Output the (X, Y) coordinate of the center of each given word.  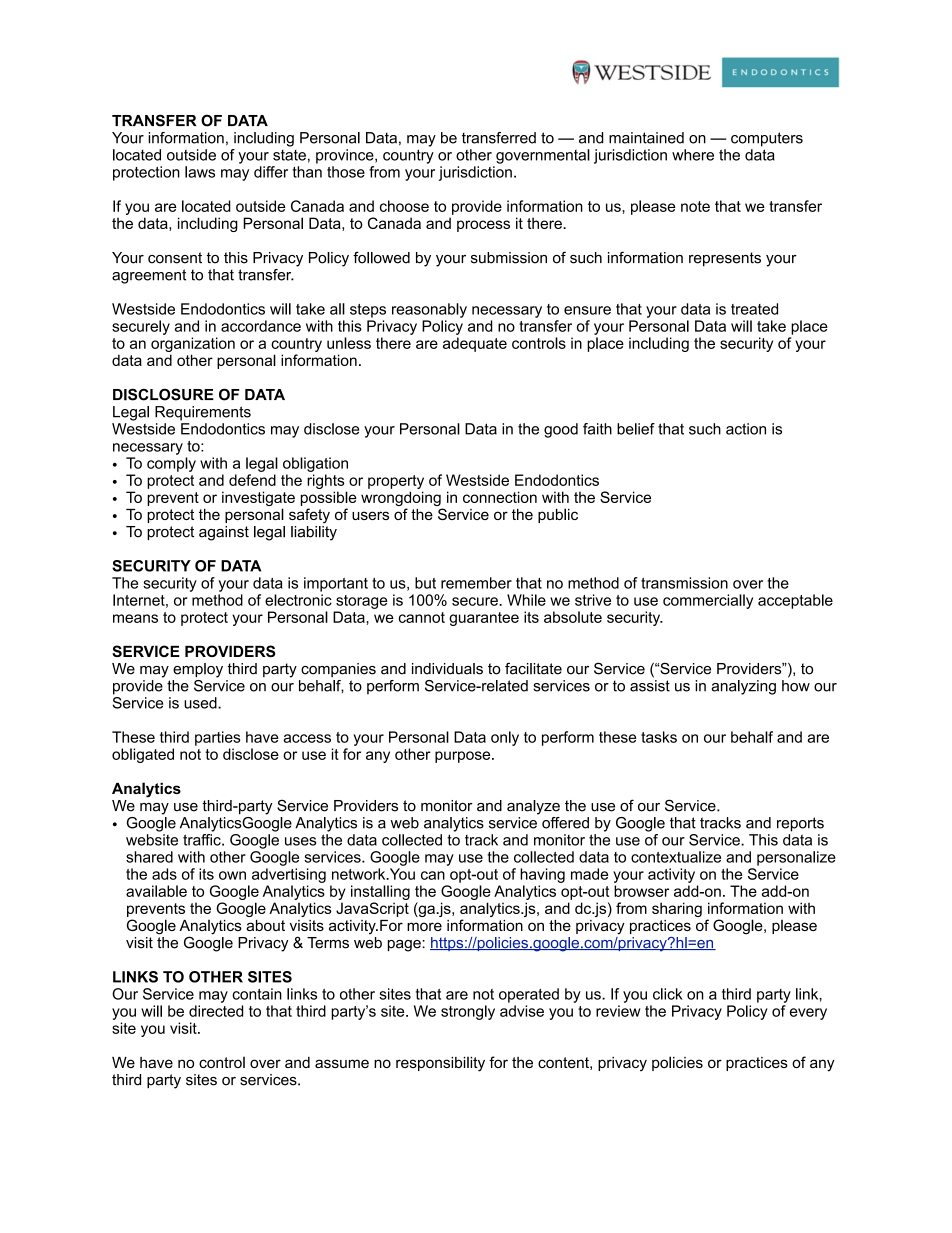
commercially (708, 601)
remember (476, 583)
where (693, 155)
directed (216, 1011)
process (483, 226)
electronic (298, 600)
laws (200, 172)
